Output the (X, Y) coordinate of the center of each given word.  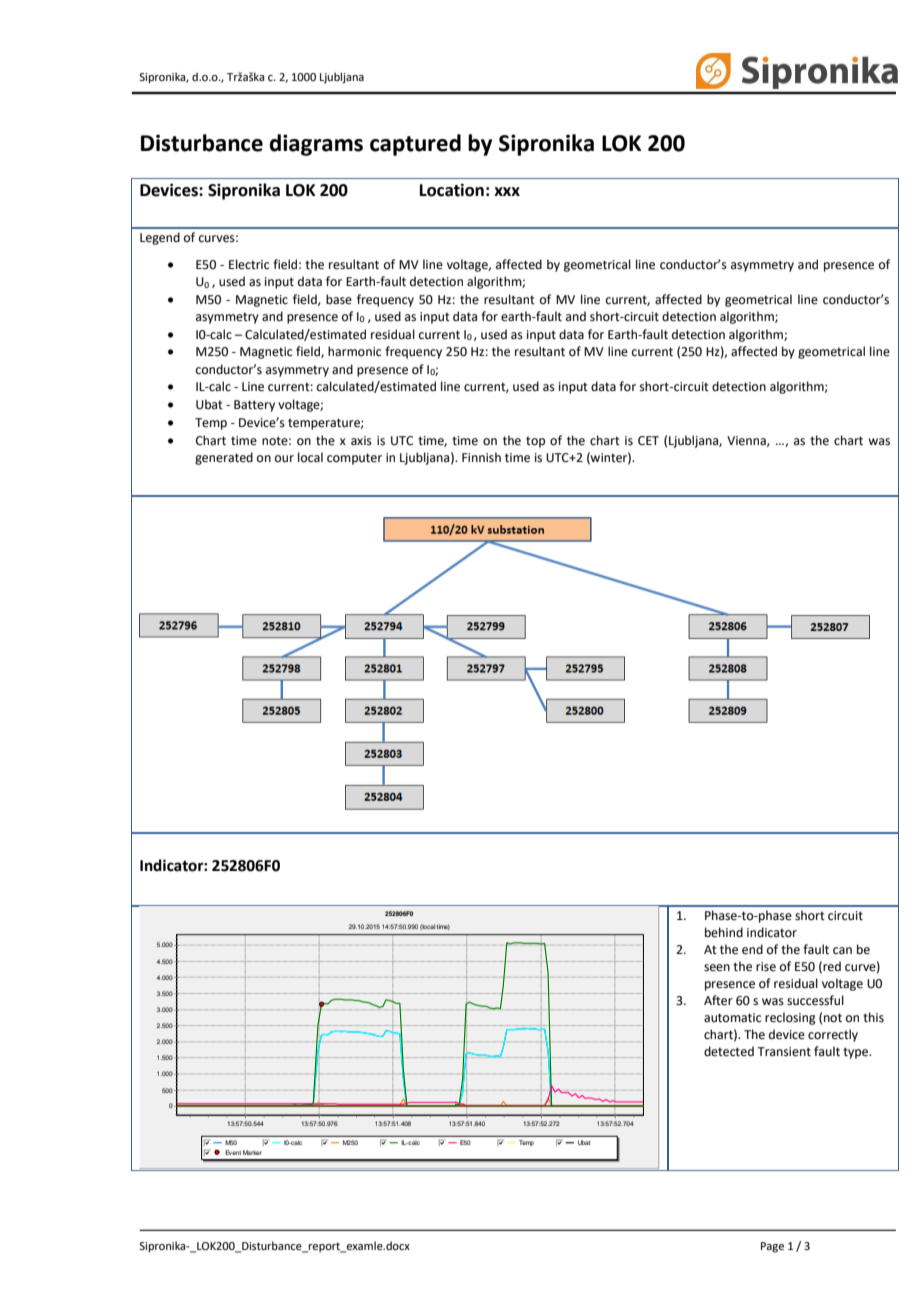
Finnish (481, 457)
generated (224, 458)
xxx (507, 191)
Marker (252, 1152)
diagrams (316, 145)
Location (452, 190)
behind (724, 932)
